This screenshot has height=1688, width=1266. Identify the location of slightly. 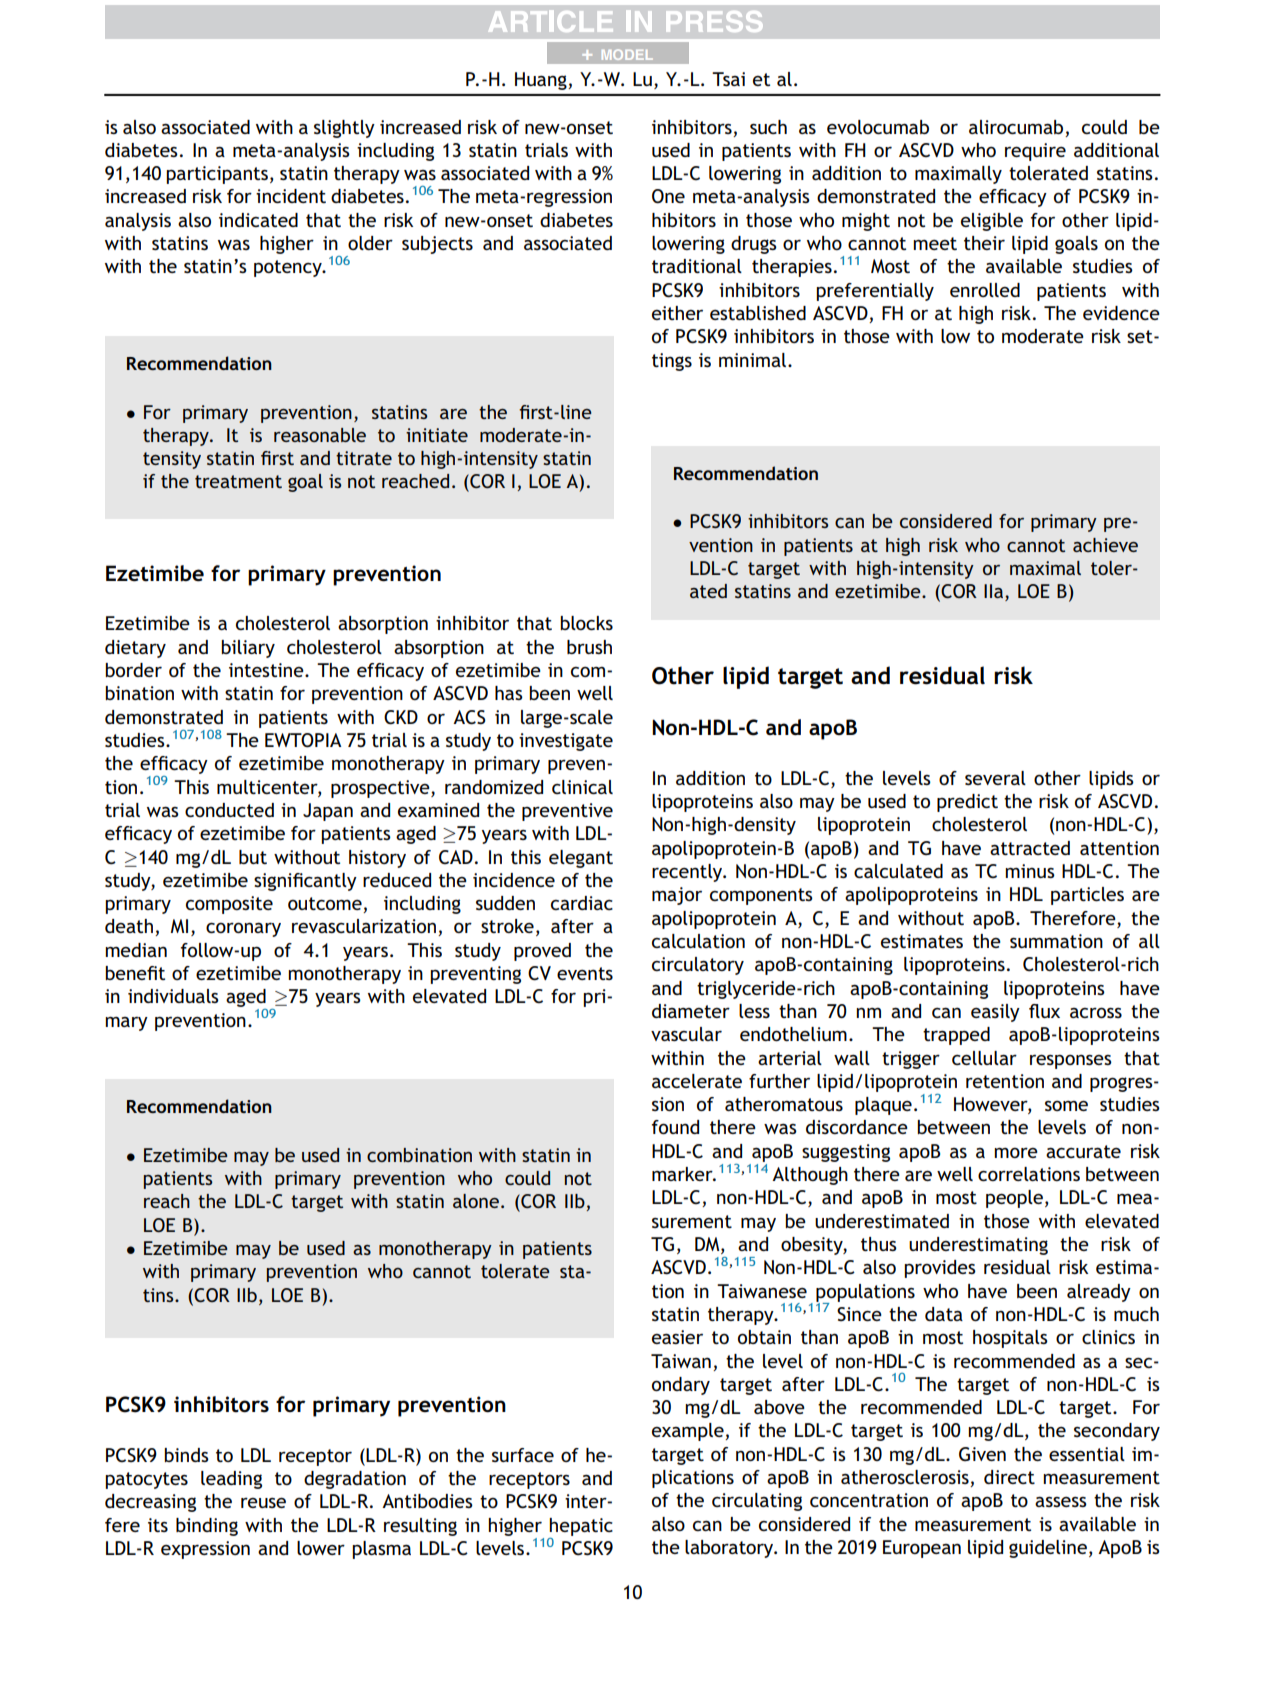
(344, 129).
